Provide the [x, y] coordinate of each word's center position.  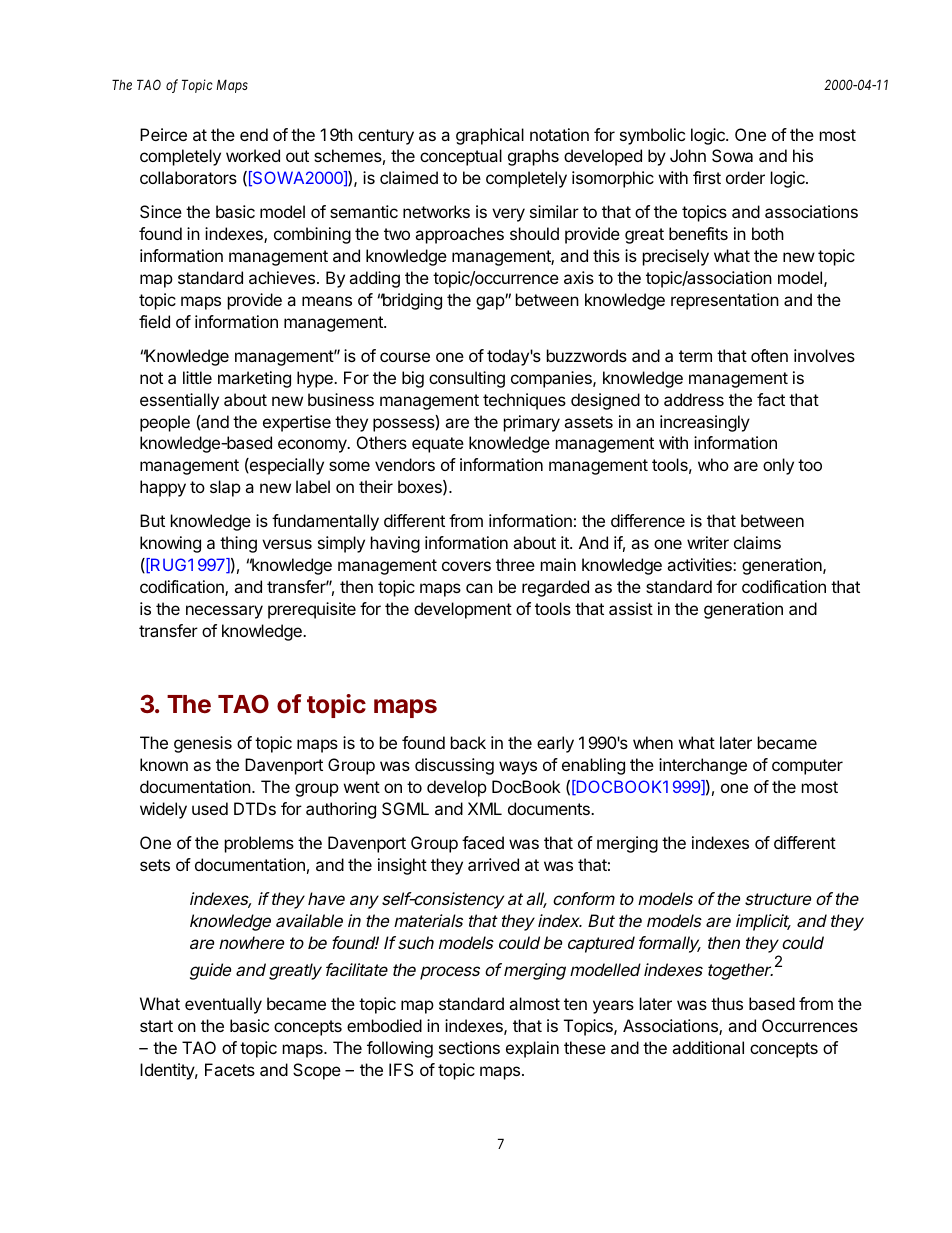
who [713, 464]
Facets [230, 1069]
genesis [203, 744]
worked [253, 155]
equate [438, 445]
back [468, 742]
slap [225, 488]
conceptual [461, 157]
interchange [703, 766]
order [745, 177]
